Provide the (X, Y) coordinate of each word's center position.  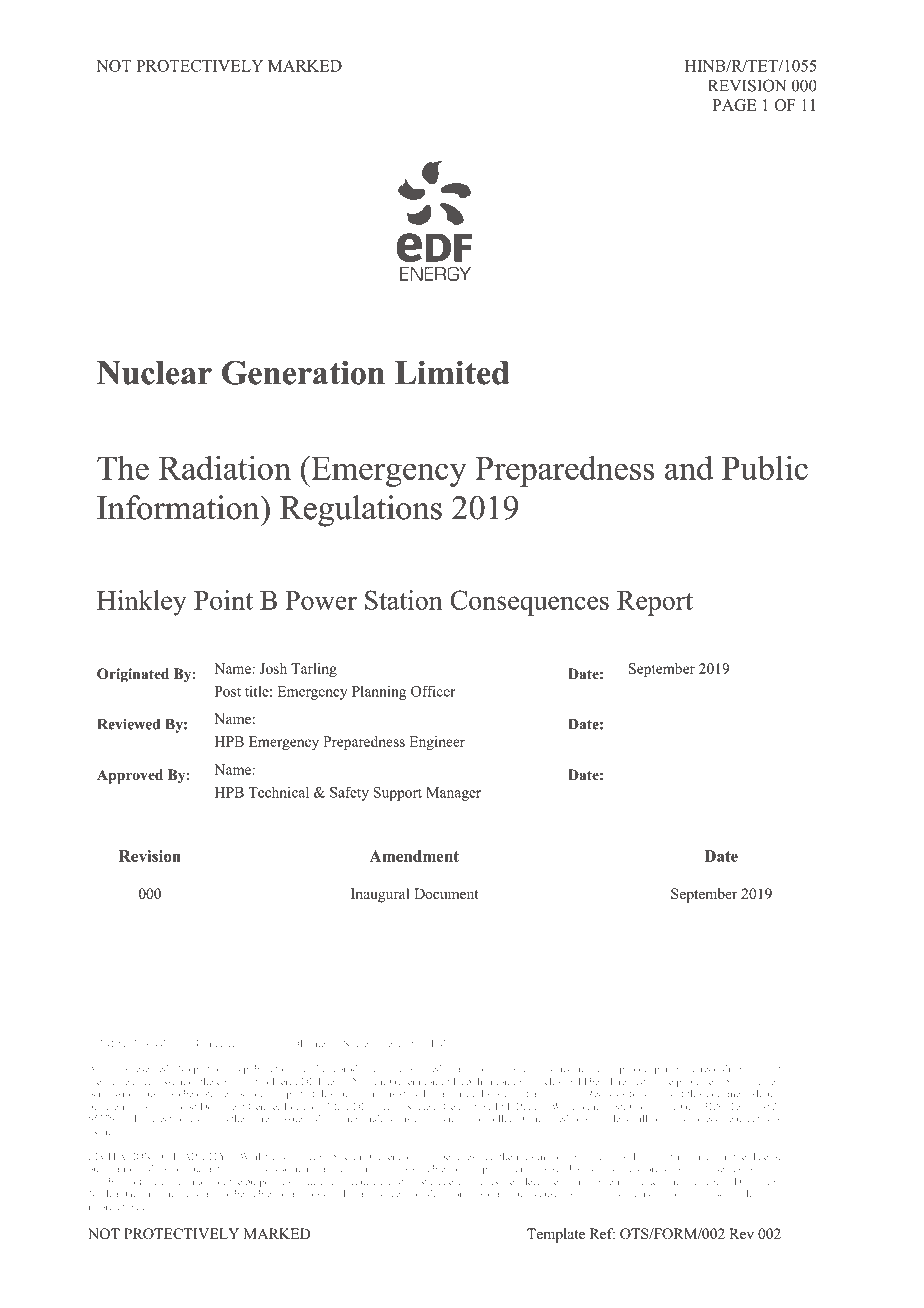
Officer (433, 691)
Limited (452, 373)
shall (204, 1193)
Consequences (529, 603)
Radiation (225, 467)
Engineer (437, 743)
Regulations (361, 511)
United (211, 1043)
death (439, 1193)
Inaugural (380, 895)
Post (228, 691)
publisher (698, 1082)
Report (655, 603)
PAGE (734, 105)
